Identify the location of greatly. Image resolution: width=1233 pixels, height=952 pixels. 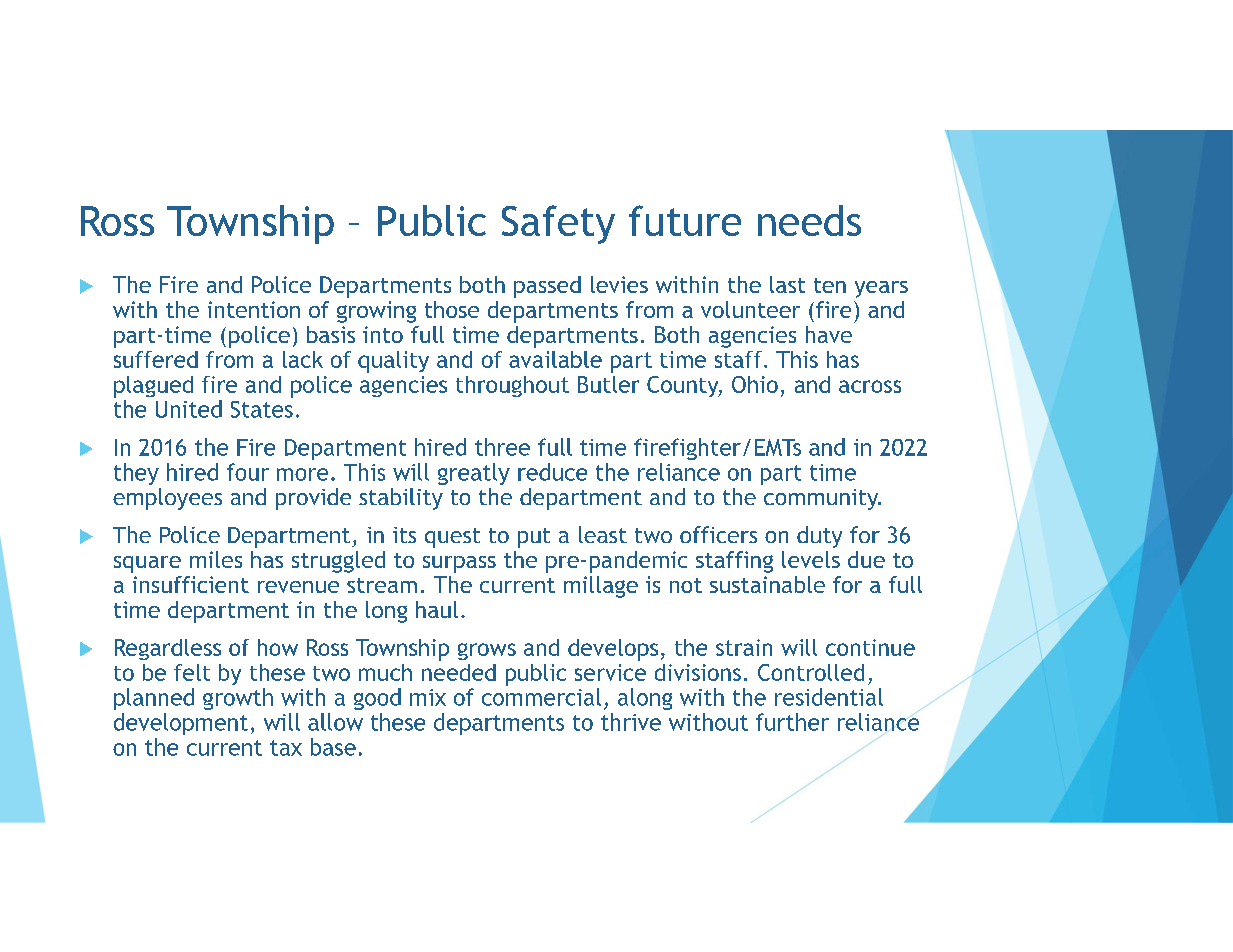
(474, 474).
